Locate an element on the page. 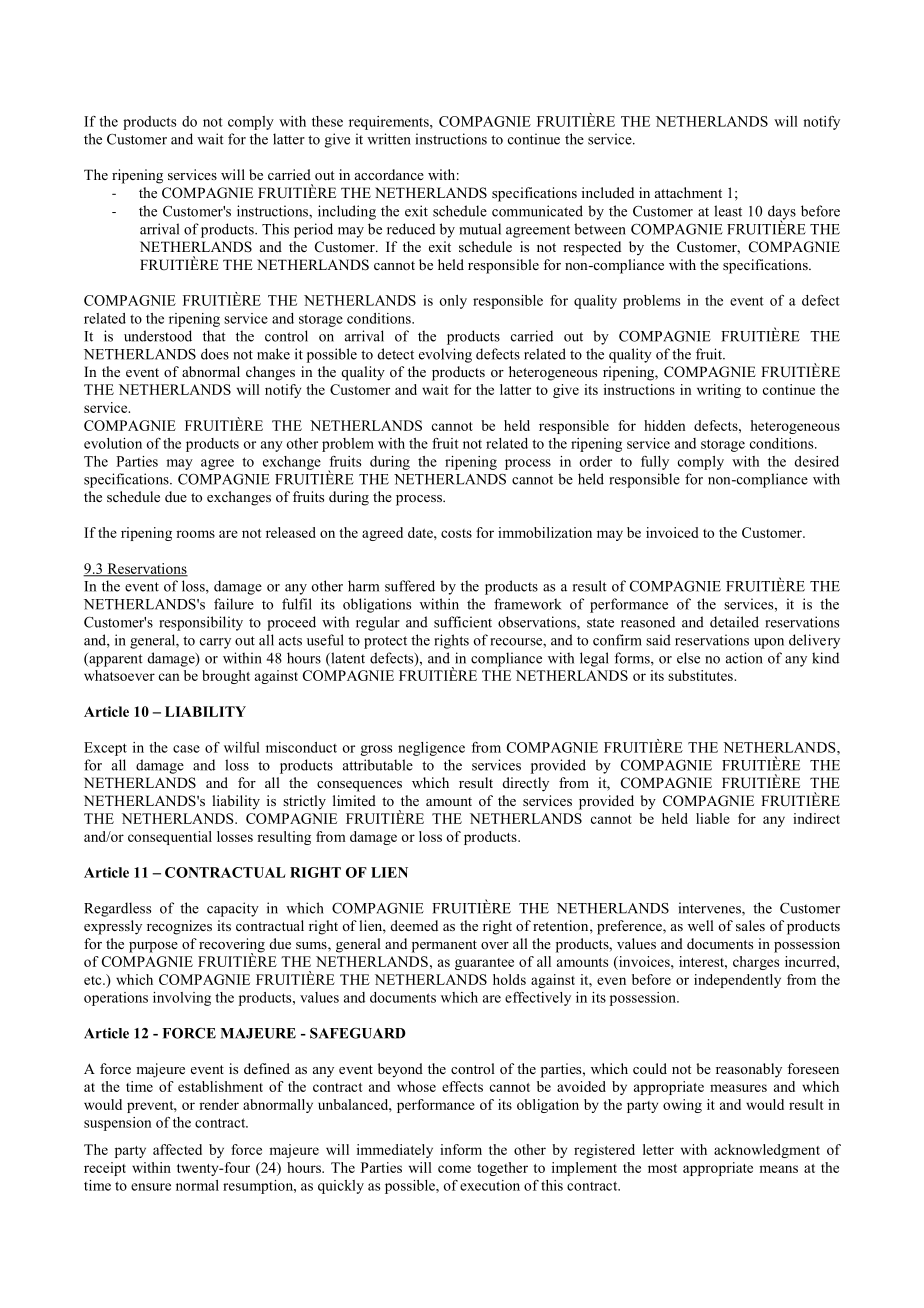 The image size is (924, 1308). sufficient is located at coordinates (463, 622).
